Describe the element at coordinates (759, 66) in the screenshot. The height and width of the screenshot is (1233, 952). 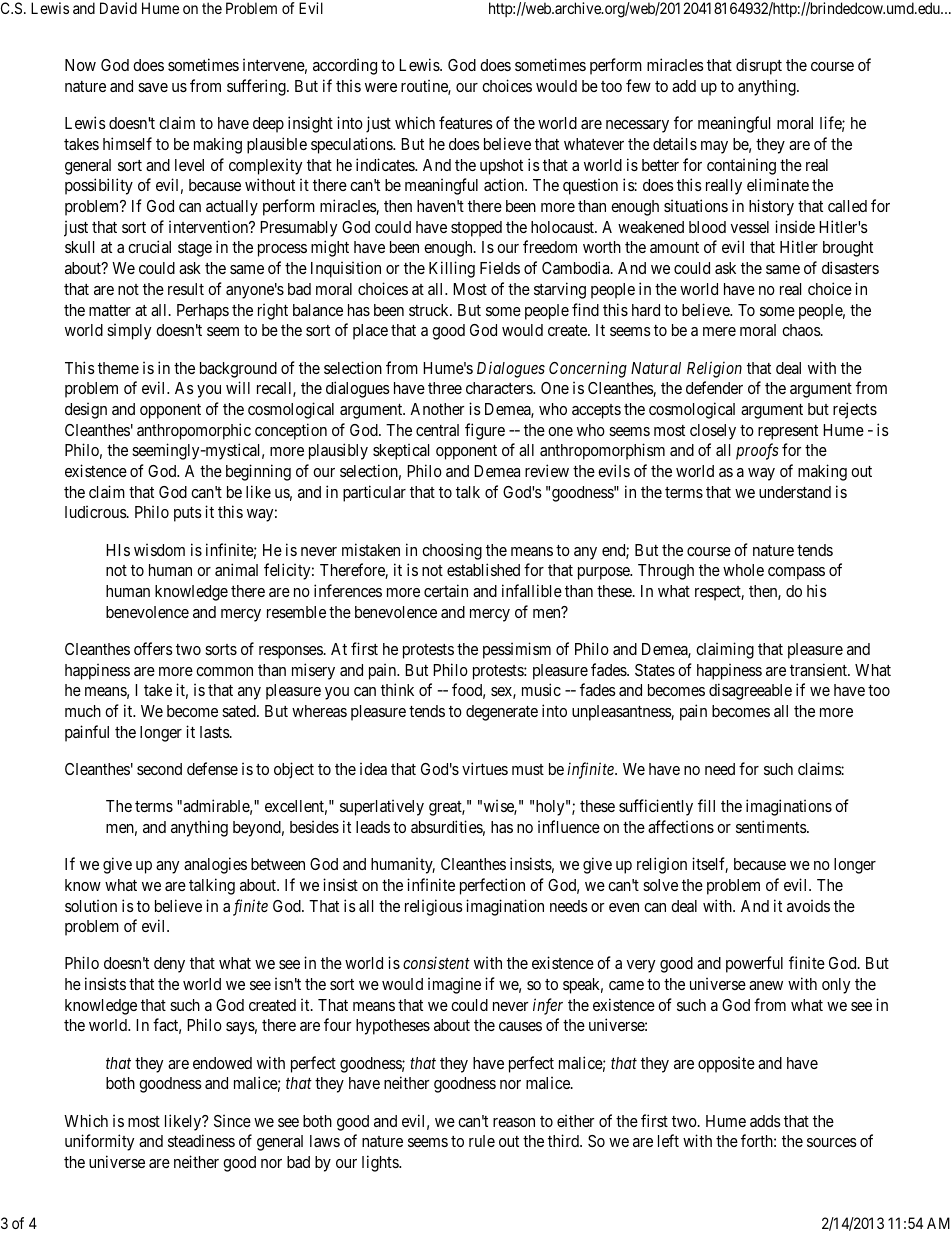
I see `disrupt` at that location.
